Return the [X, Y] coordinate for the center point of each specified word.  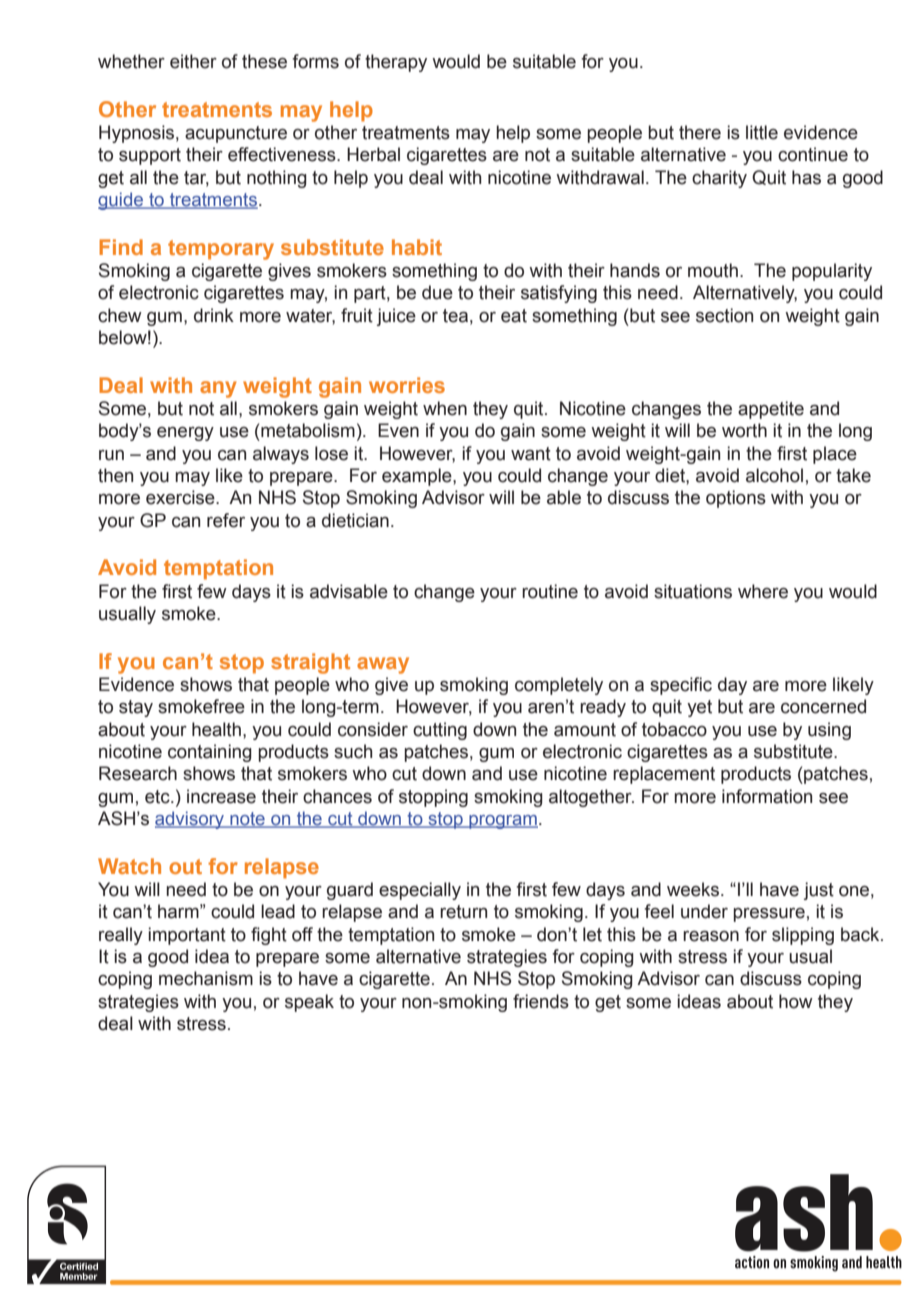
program [502, 822]
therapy [396, 63]
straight [310, 663]
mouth [713, 270]
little [762, 132]
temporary [221, 250]
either [193, 61]
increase [221, 796]
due [437, 292]
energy [185, 434]
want [531, 454]
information [767, 796]
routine [550, 591]
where [763, 591]
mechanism [206, 978]
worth [744, 430]
